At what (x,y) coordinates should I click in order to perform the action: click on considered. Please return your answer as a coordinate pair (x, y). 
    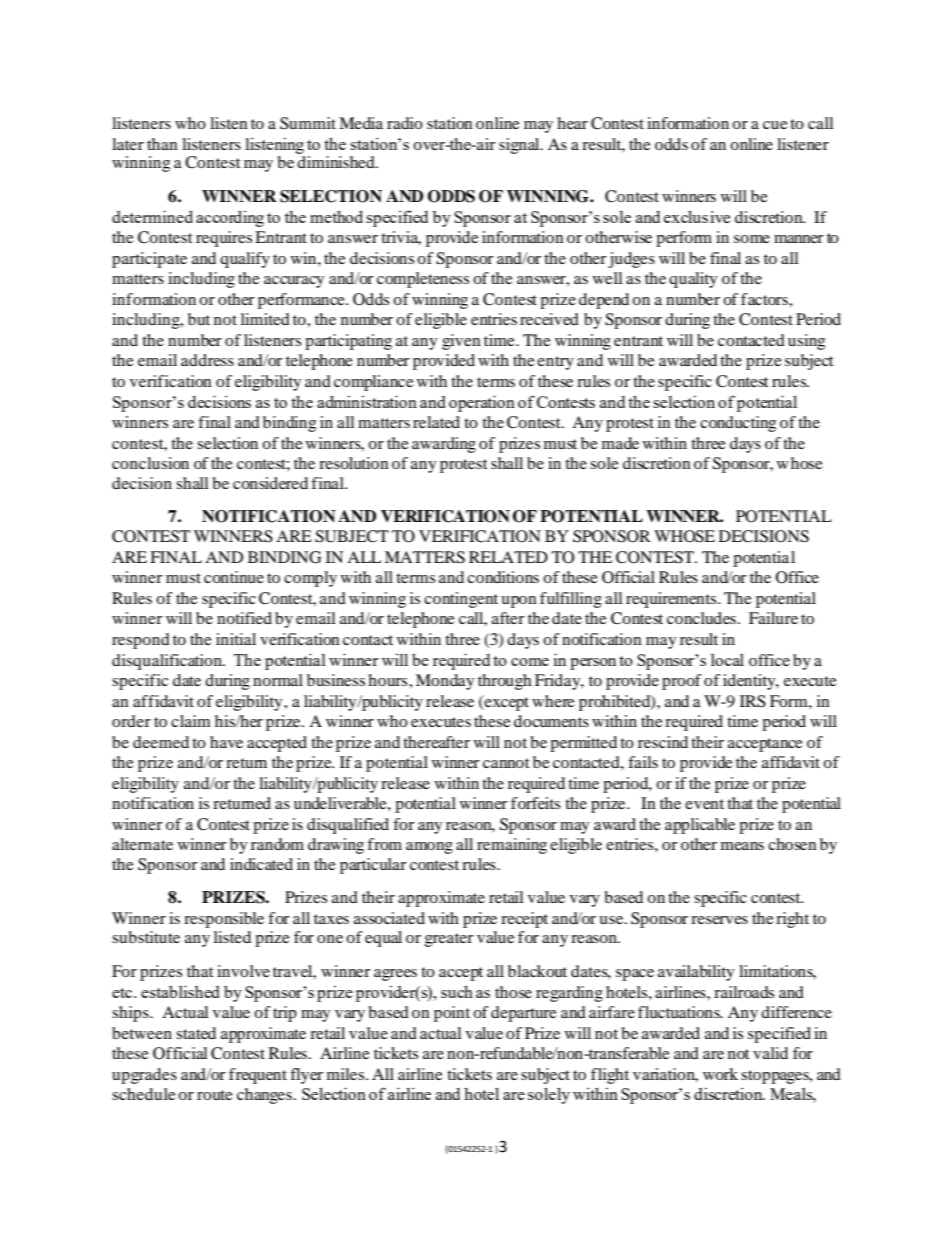
    Looking at the image, I should click on (270, 483).
